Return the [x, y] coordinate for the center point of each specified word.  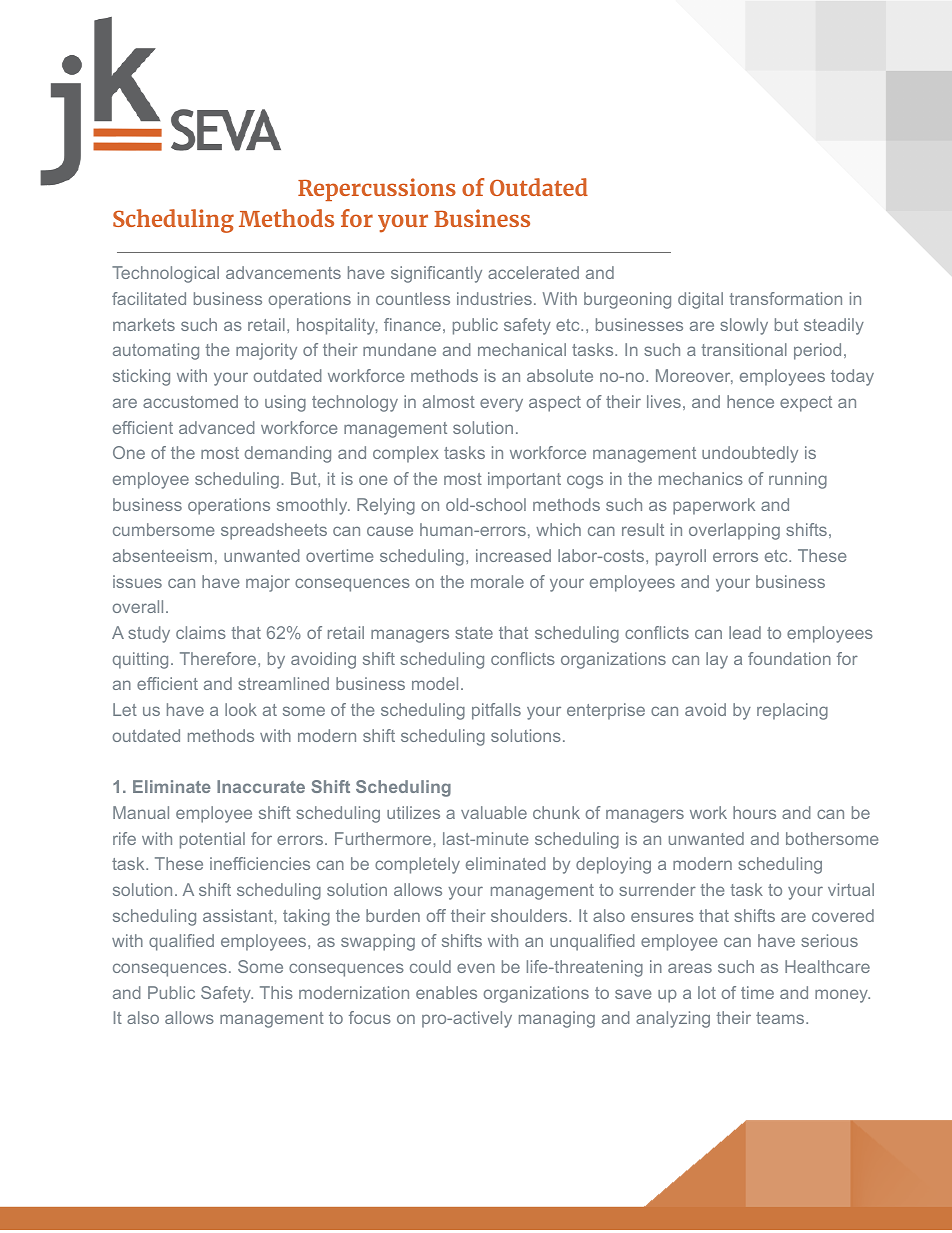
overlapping [734, 531]
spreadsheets [274, 531]
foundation [789, 658]
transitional [744, 349]
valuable [494, 812]
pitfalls [496, 711]
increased [513, 555]
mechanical [522, 349]
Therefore [219, 658]
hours [754, 812]
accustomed [190, 401]
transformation [785, 298]
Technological [165, 274]
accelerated [533, 272]
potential [212, 840]
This [276, 992]
